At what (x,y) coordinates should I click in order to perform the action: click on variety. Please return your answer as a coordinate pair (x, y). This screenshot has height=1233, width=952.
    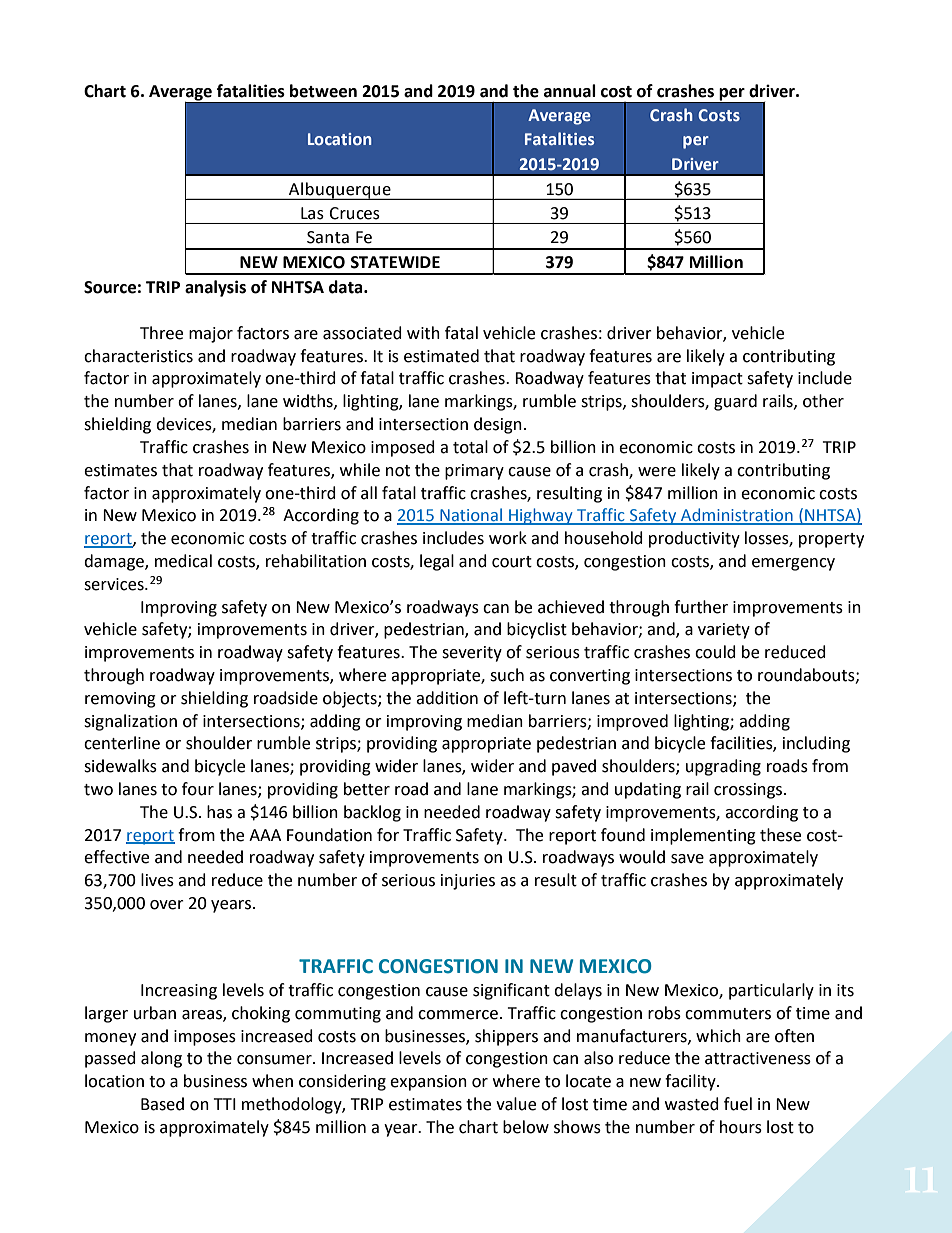
    Looking at the image, I should click on (724, 631).
